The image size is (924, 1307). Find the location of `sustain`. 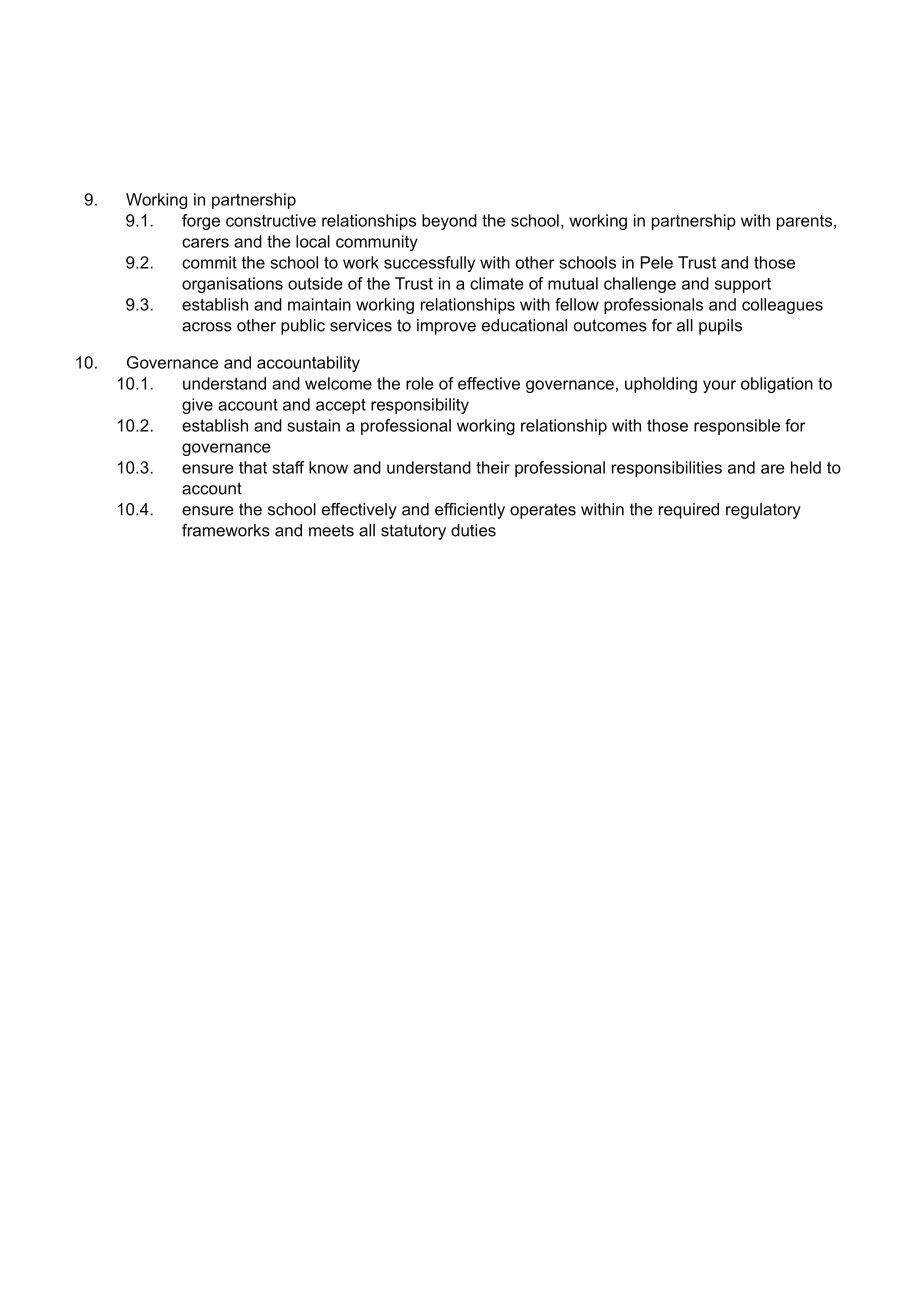

sustain is located at coordinates (313, 425).
